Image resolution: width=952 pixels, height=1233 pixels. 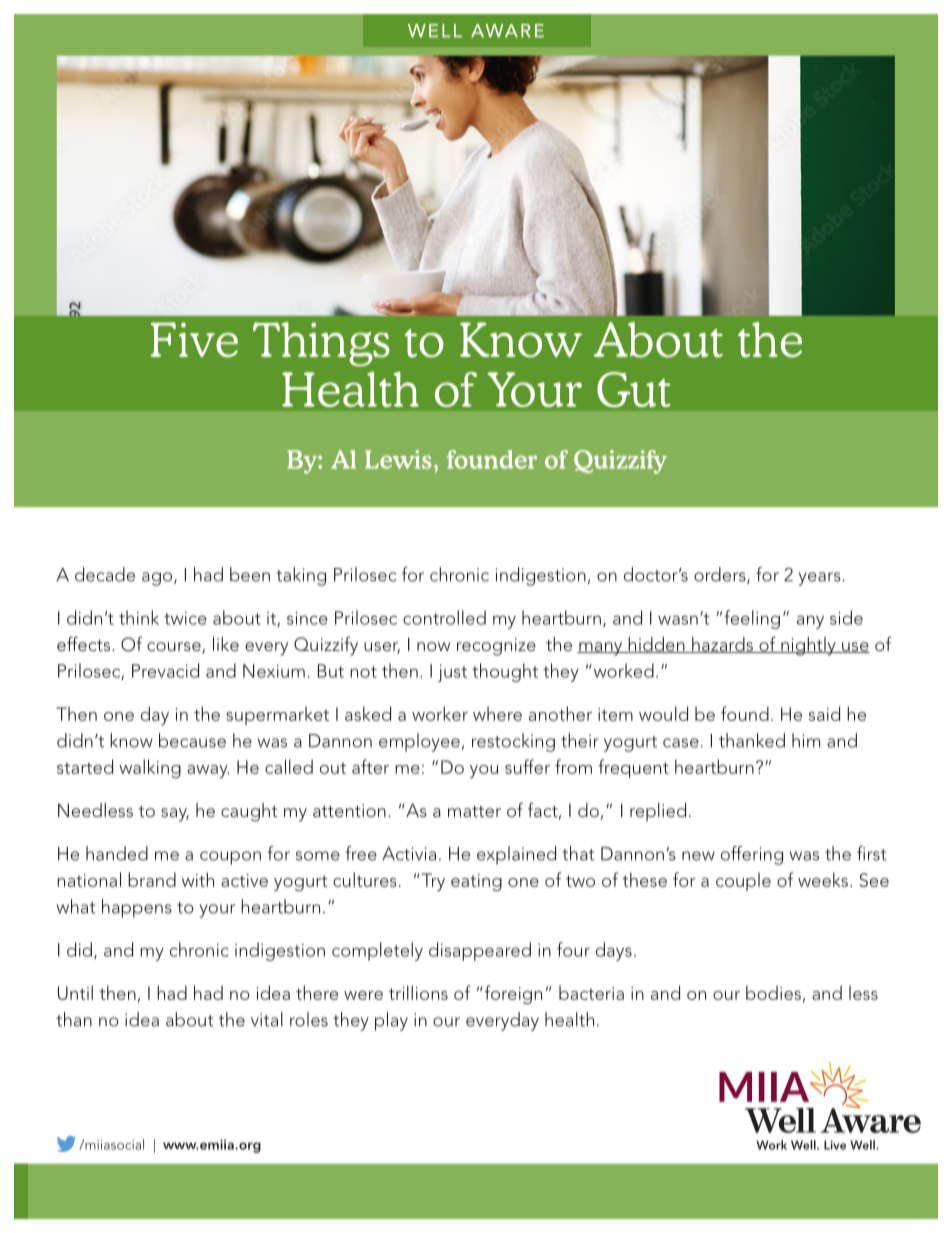 What do you see at coordinates (321, 344) in the screenshot?
I see `Things` at bounding box center [321, 344].
